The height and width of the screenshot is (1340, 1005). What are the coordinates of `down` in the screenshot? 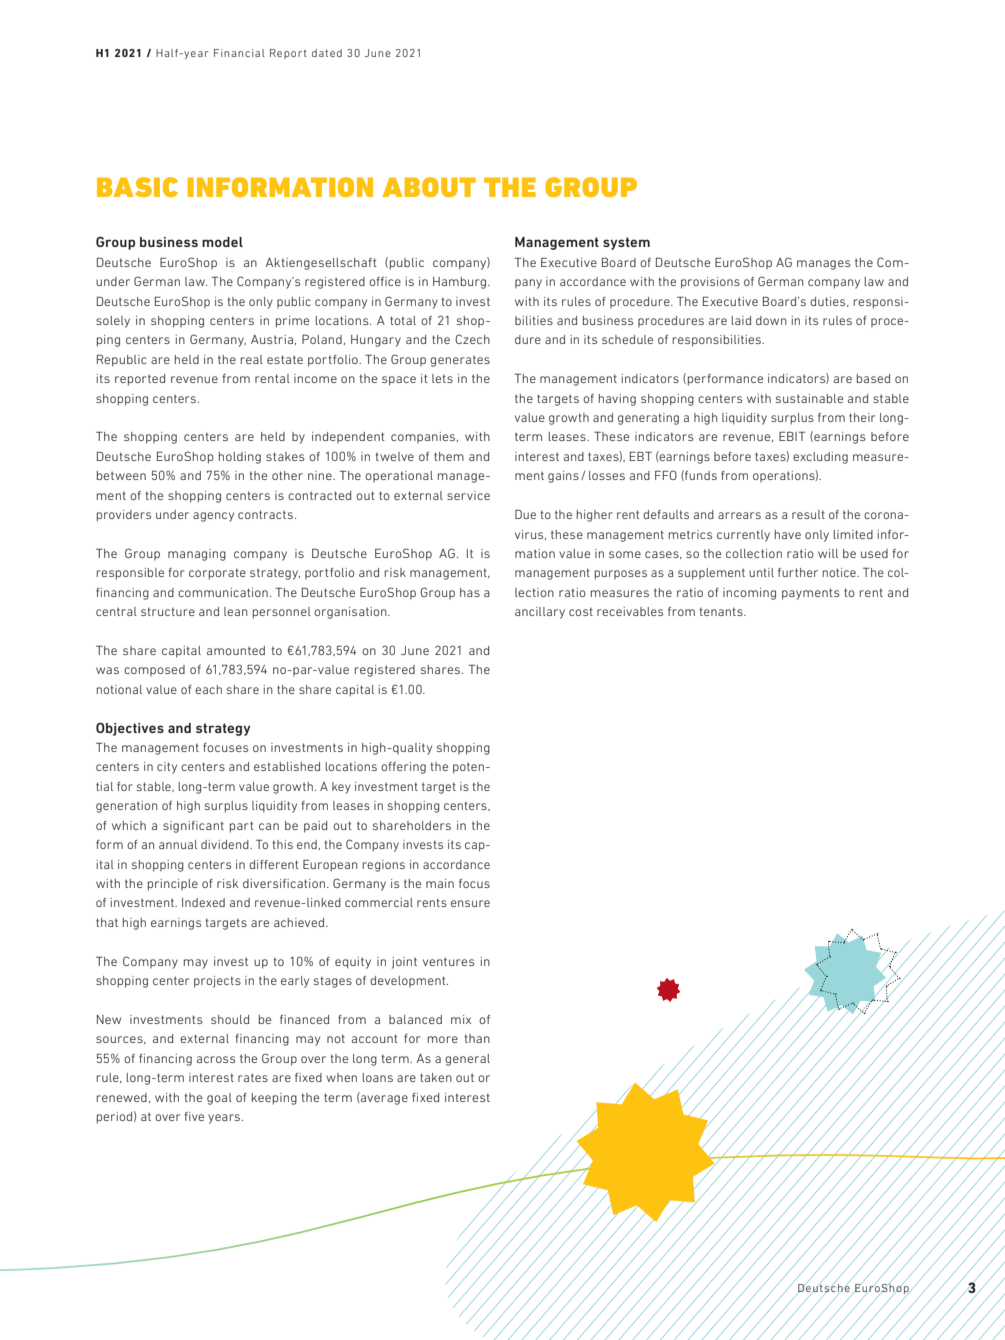 It's located at (771, 320).
